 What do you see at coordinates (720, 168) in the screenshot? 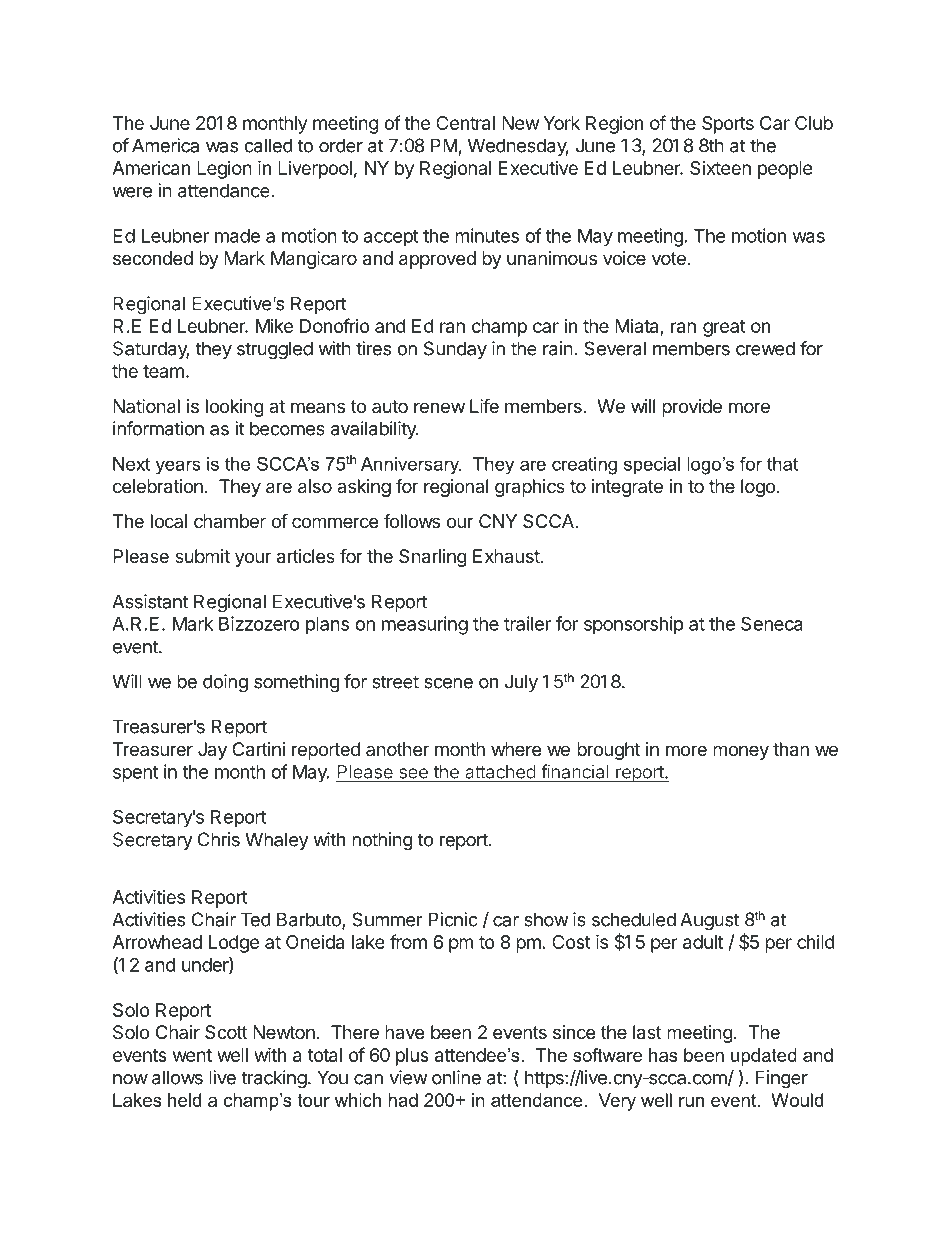
I see `Sixteen` at bounding box center [720, 168].
